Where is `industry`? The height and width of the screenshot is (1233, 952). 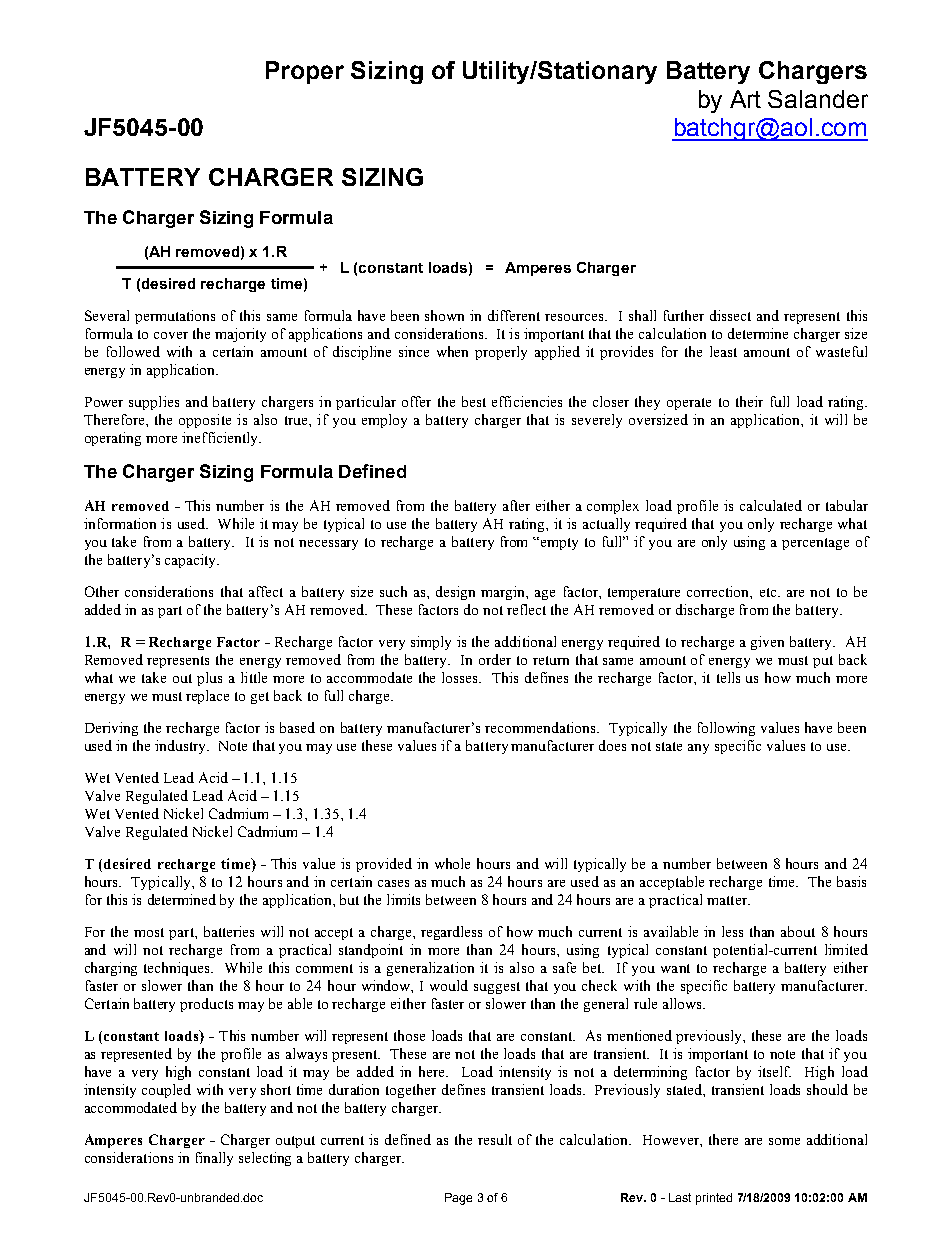 industry is located at coordinates (182, 747).
